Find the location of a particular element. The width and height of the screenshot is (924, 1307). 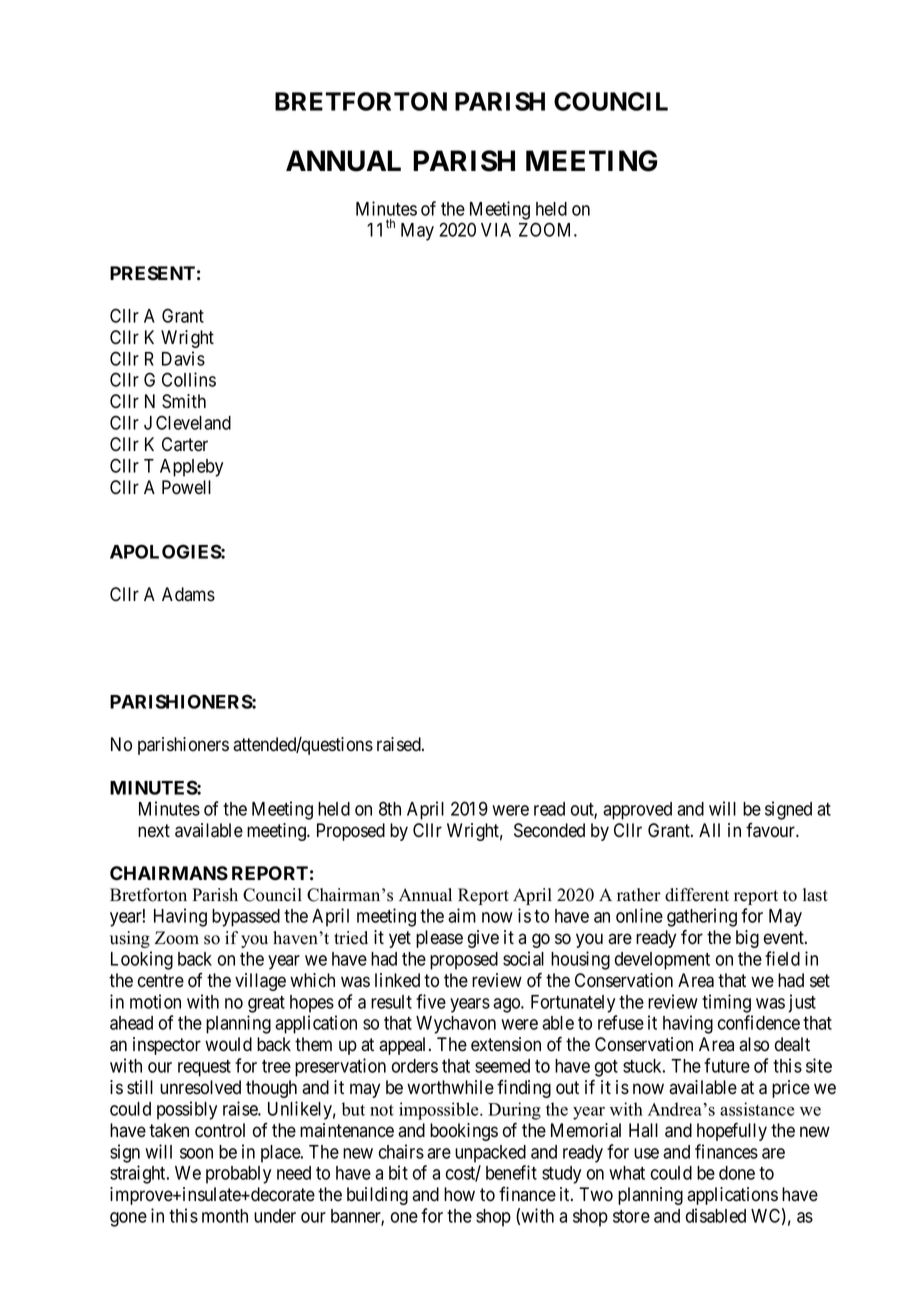

approved is located at coordinates (637, 811).
